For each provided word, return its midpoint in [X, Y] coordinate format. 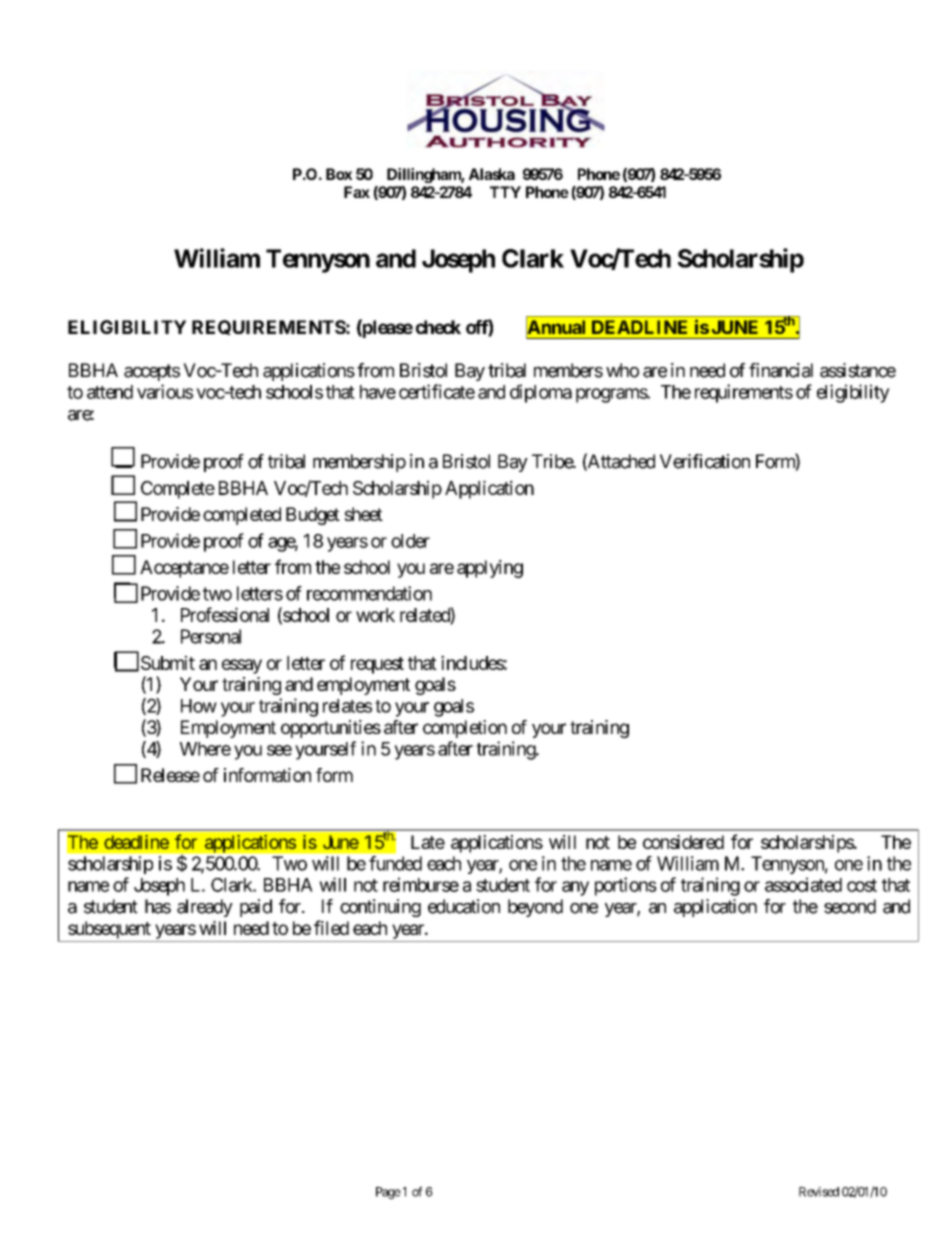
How [199, 706]
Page [388, 1193]
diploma [541, 393]
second [850, 906]
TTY [505, 192]
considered [683, 842]
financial [781, 370]
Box [339, 174]
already [205, 908]
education [464, 906]
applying [490, 569]
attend [110, 392]
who [622, 370]
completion [465, 729]
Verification [705, 461]
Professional [225, 614]
